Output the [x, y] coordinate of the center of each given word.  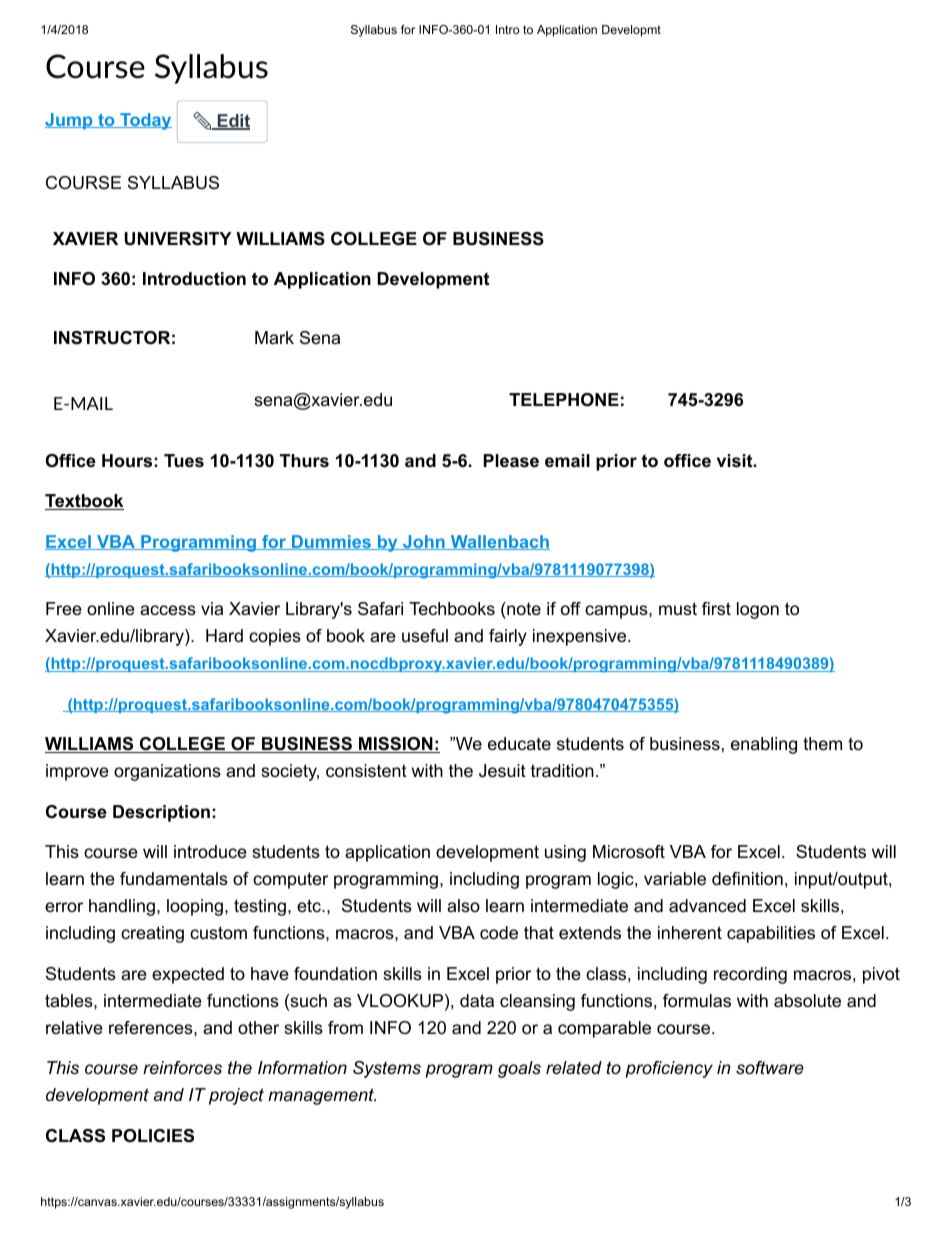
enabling [764, 745]
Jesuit [502, 771]
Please [511, 461]
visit [735, 461]
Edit [232, 122]
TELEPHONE [564, 400]
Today [145, 121]
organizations [167, 772]
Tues [184, 461]
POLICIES [153, 1136]
